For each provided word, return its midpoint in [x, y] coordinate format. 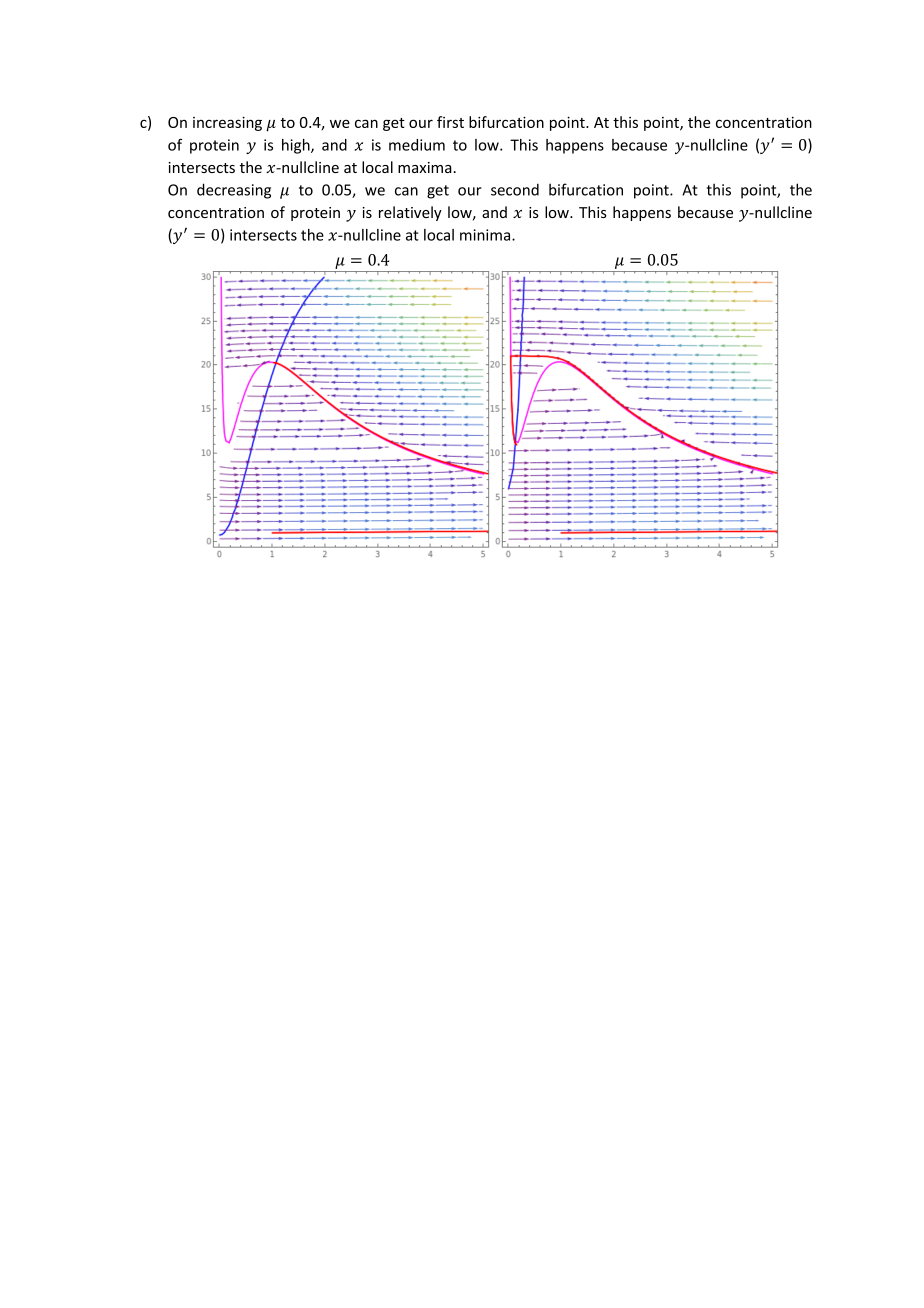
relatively [410, 213]
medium [417, 145]
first [450, 122]
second [515, 189]
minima [486, 235]
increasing [227, 123]
